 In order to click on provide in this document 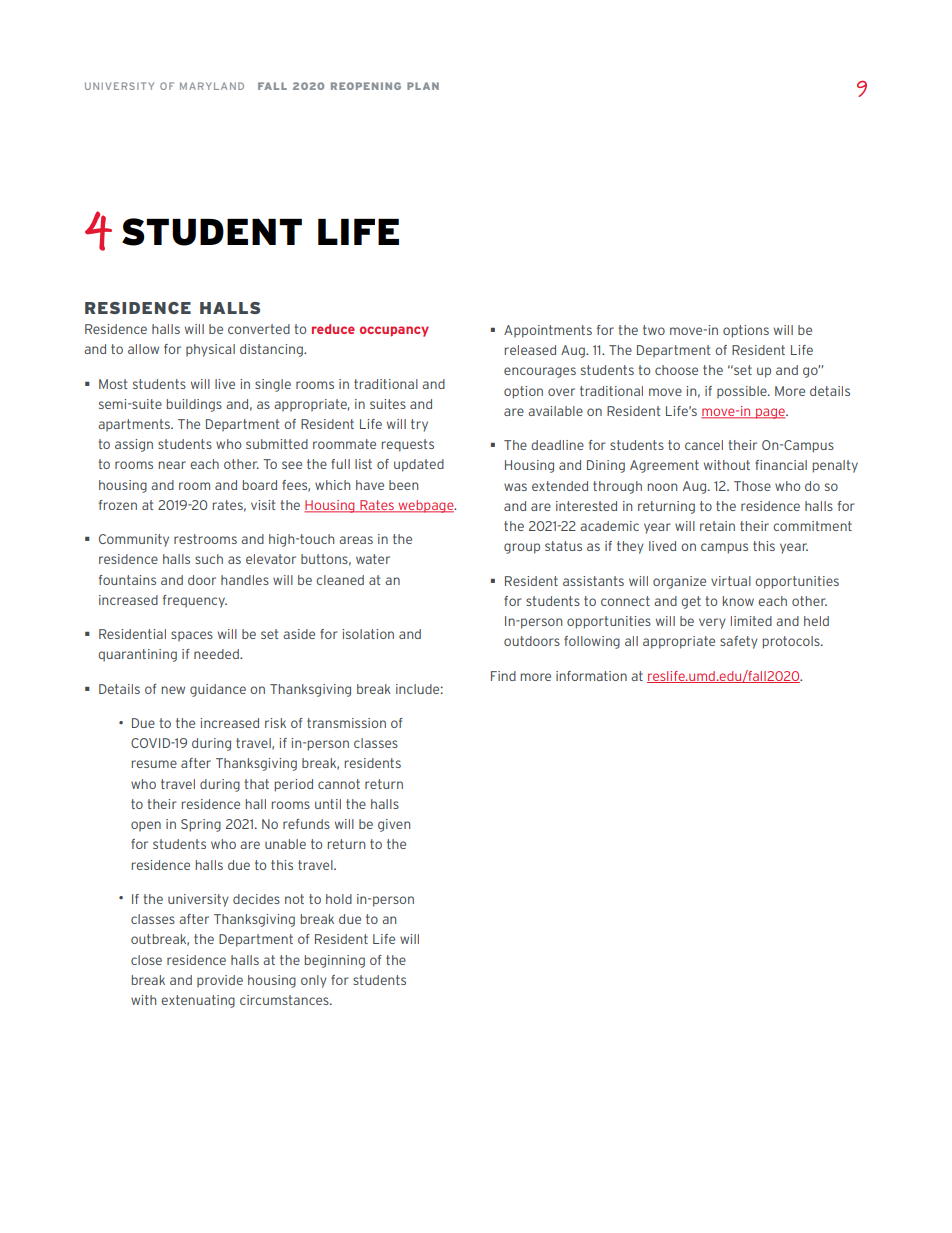, I will do `click(220, 981)`.
